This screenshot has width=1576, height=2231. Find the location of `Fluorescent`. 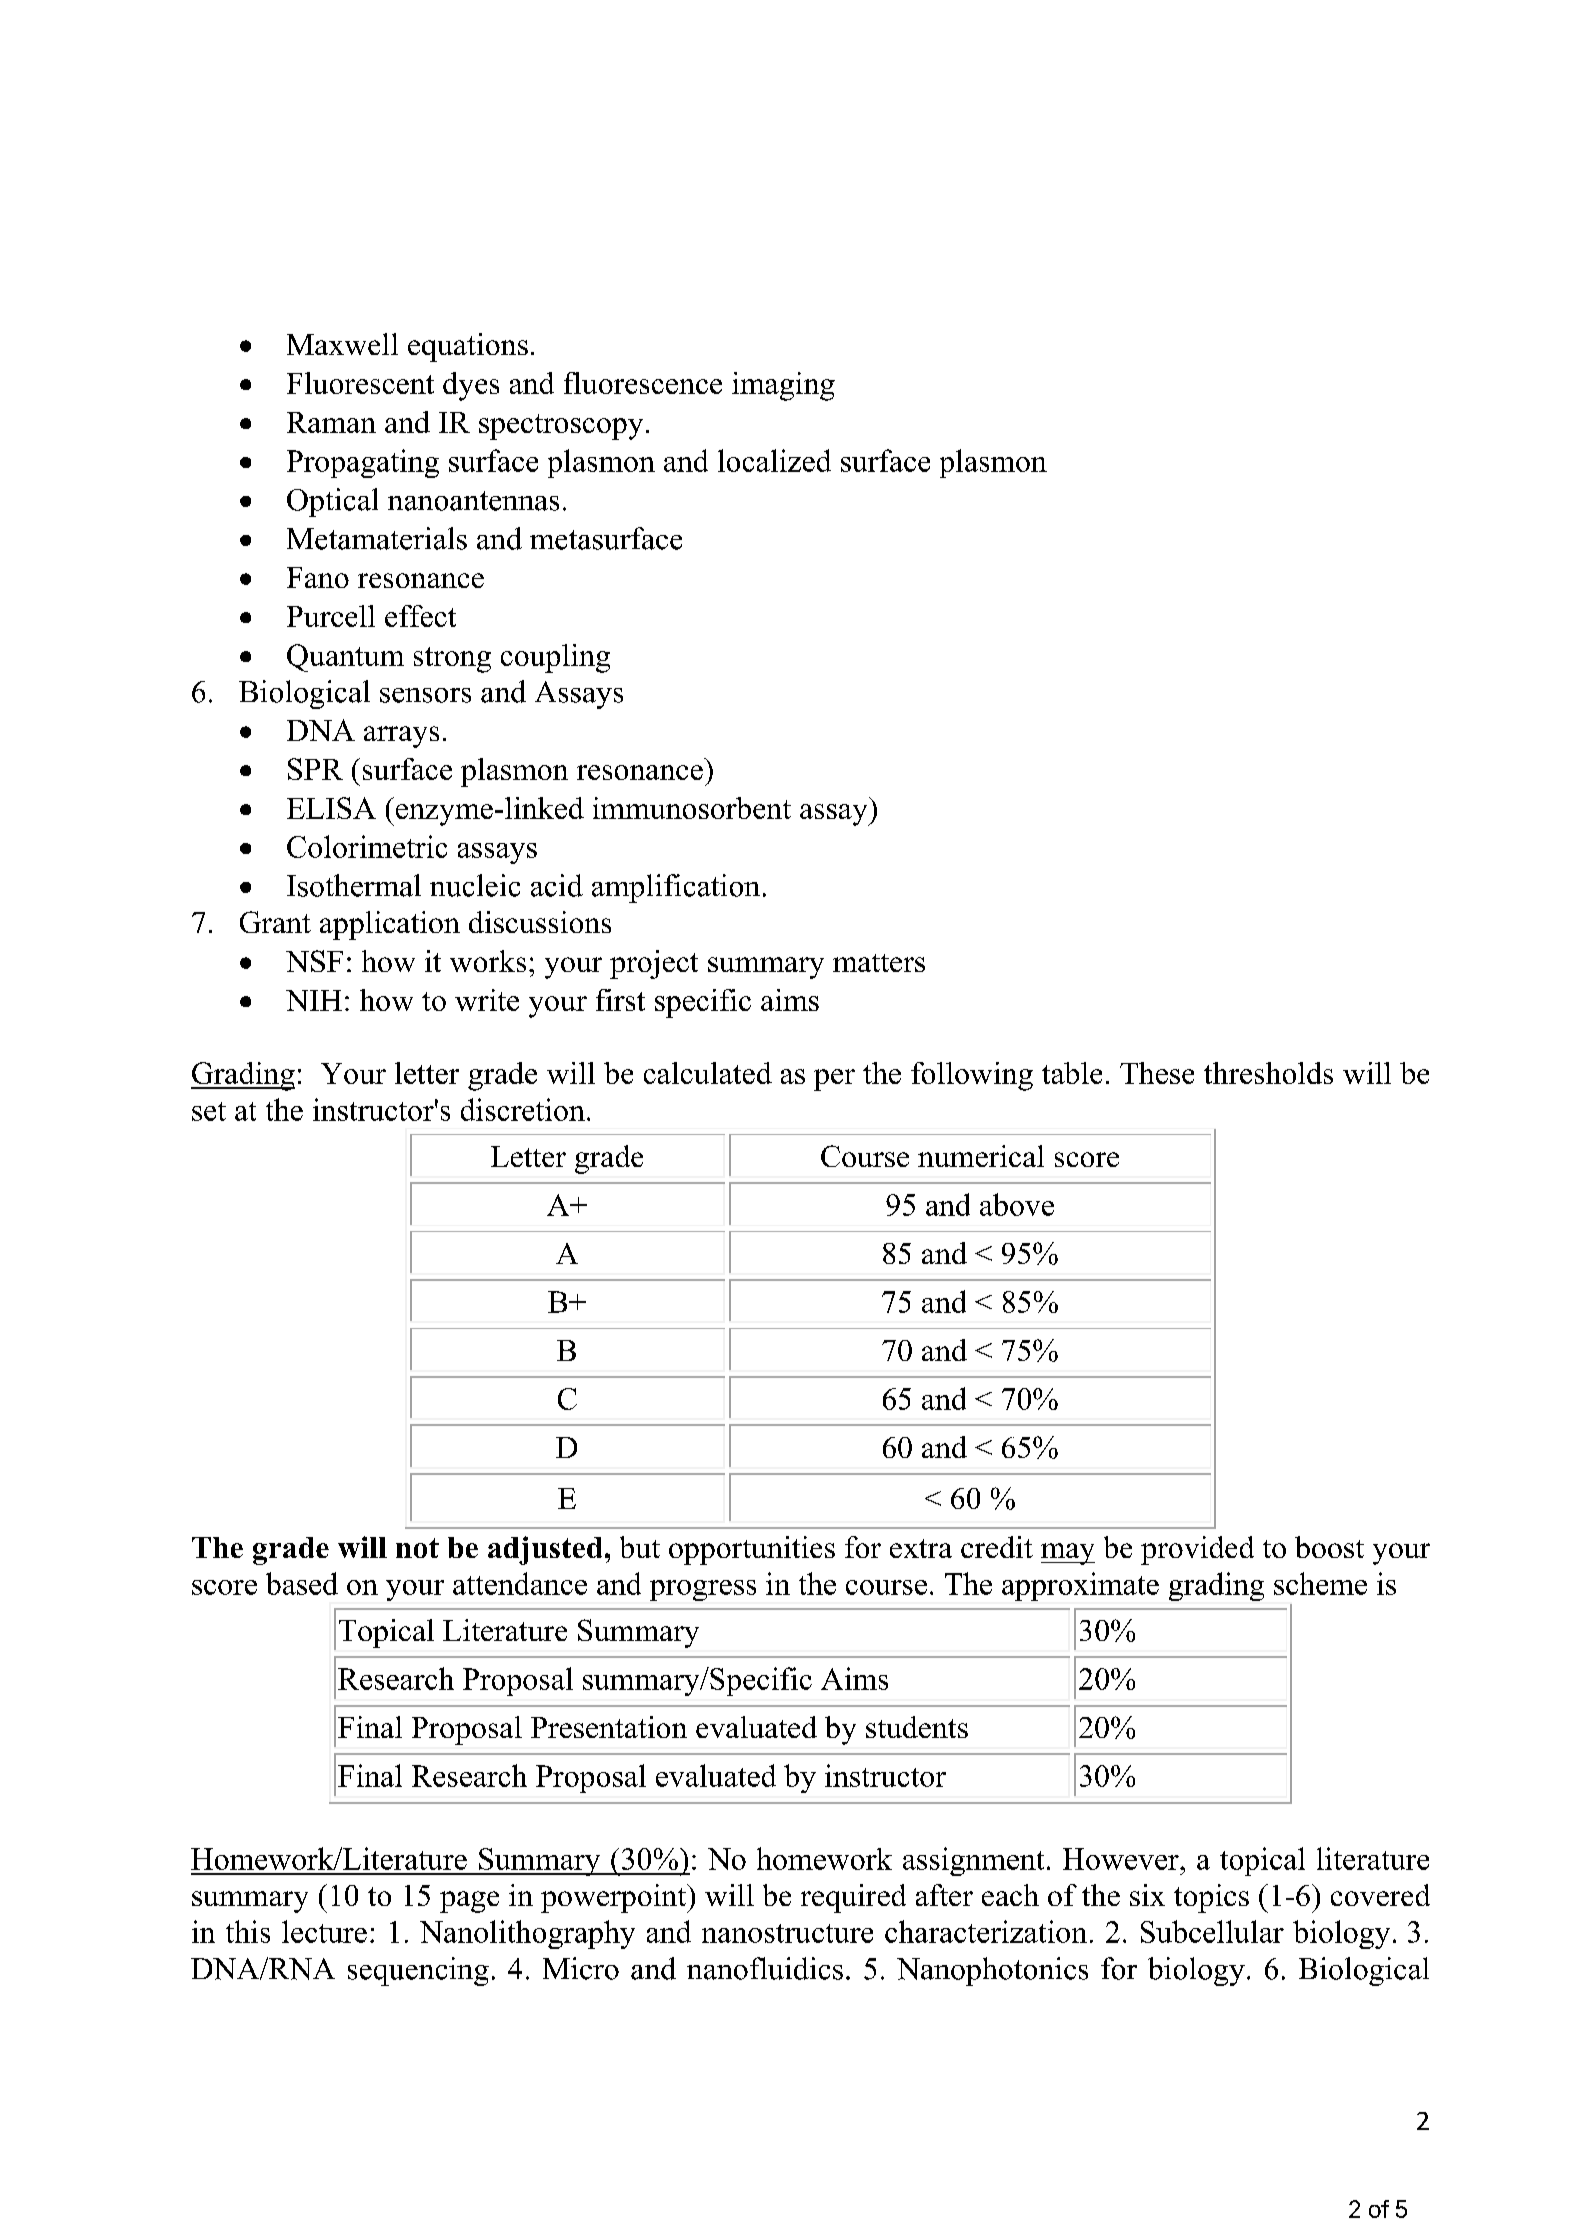

Fluorescent is located at coordinates (360, 383).
